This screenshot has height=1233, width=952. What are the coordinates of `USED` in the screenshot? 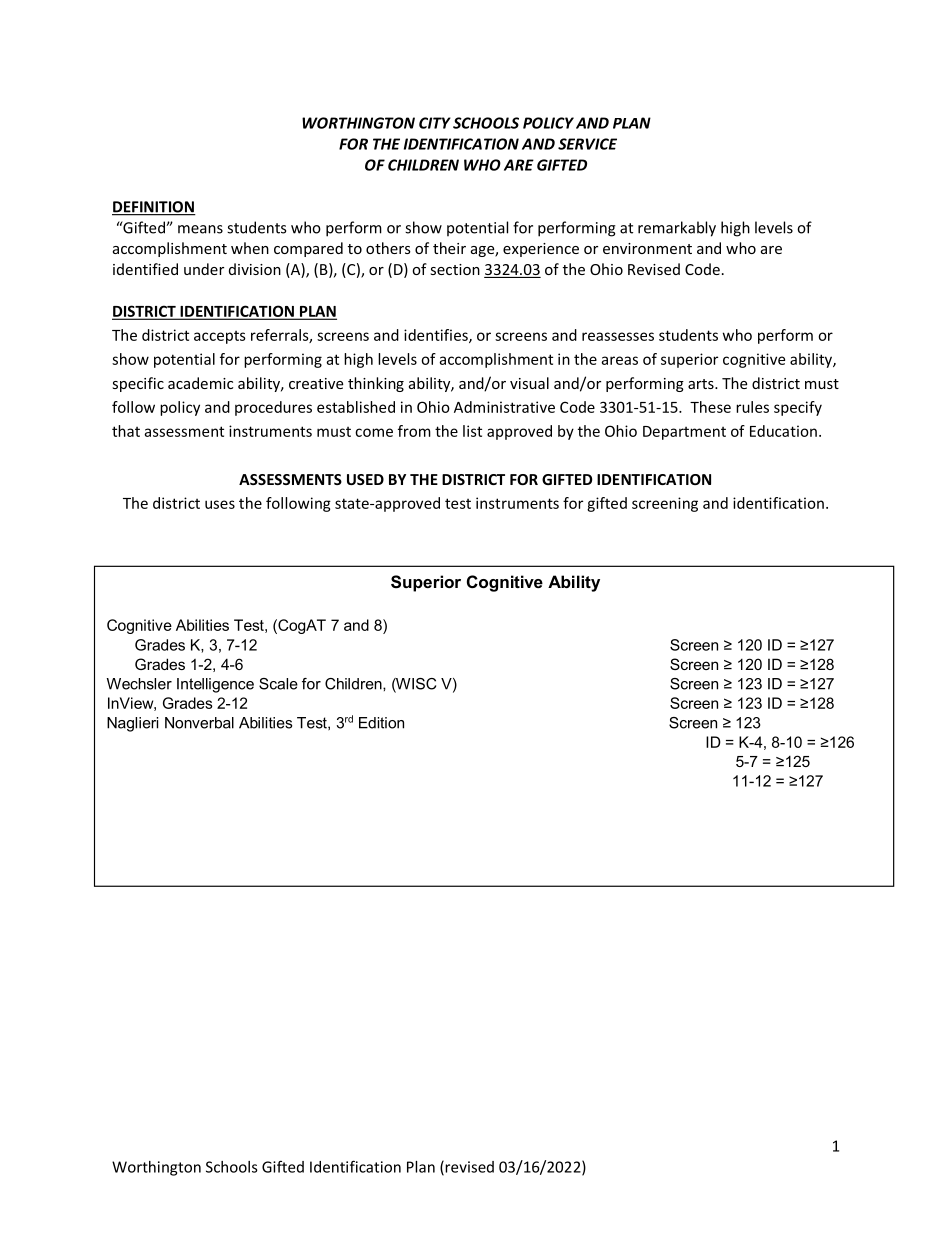 It's located at (365, 479).
